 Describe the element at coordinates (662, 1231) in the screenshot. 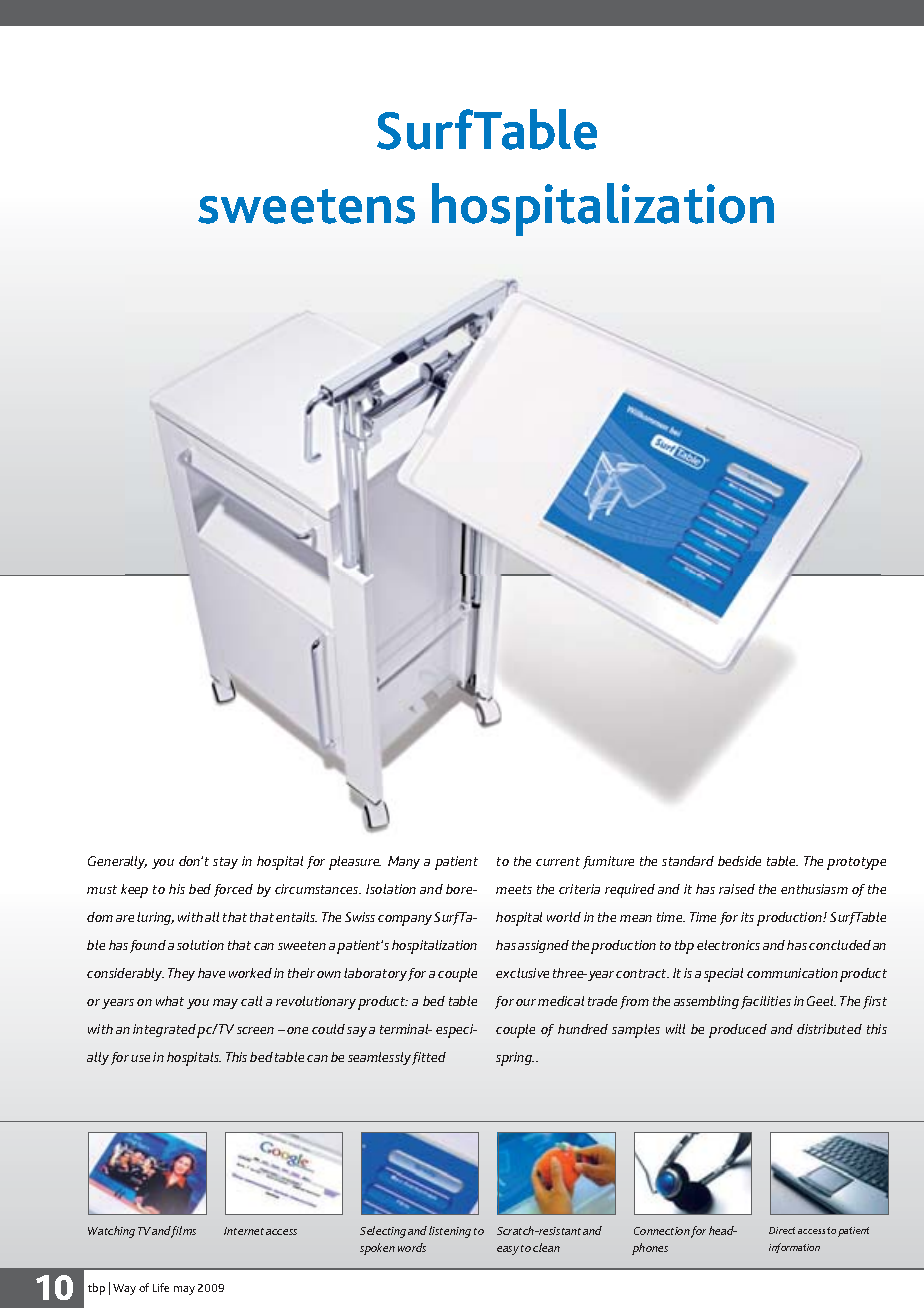

I see `Connection` at that location.
